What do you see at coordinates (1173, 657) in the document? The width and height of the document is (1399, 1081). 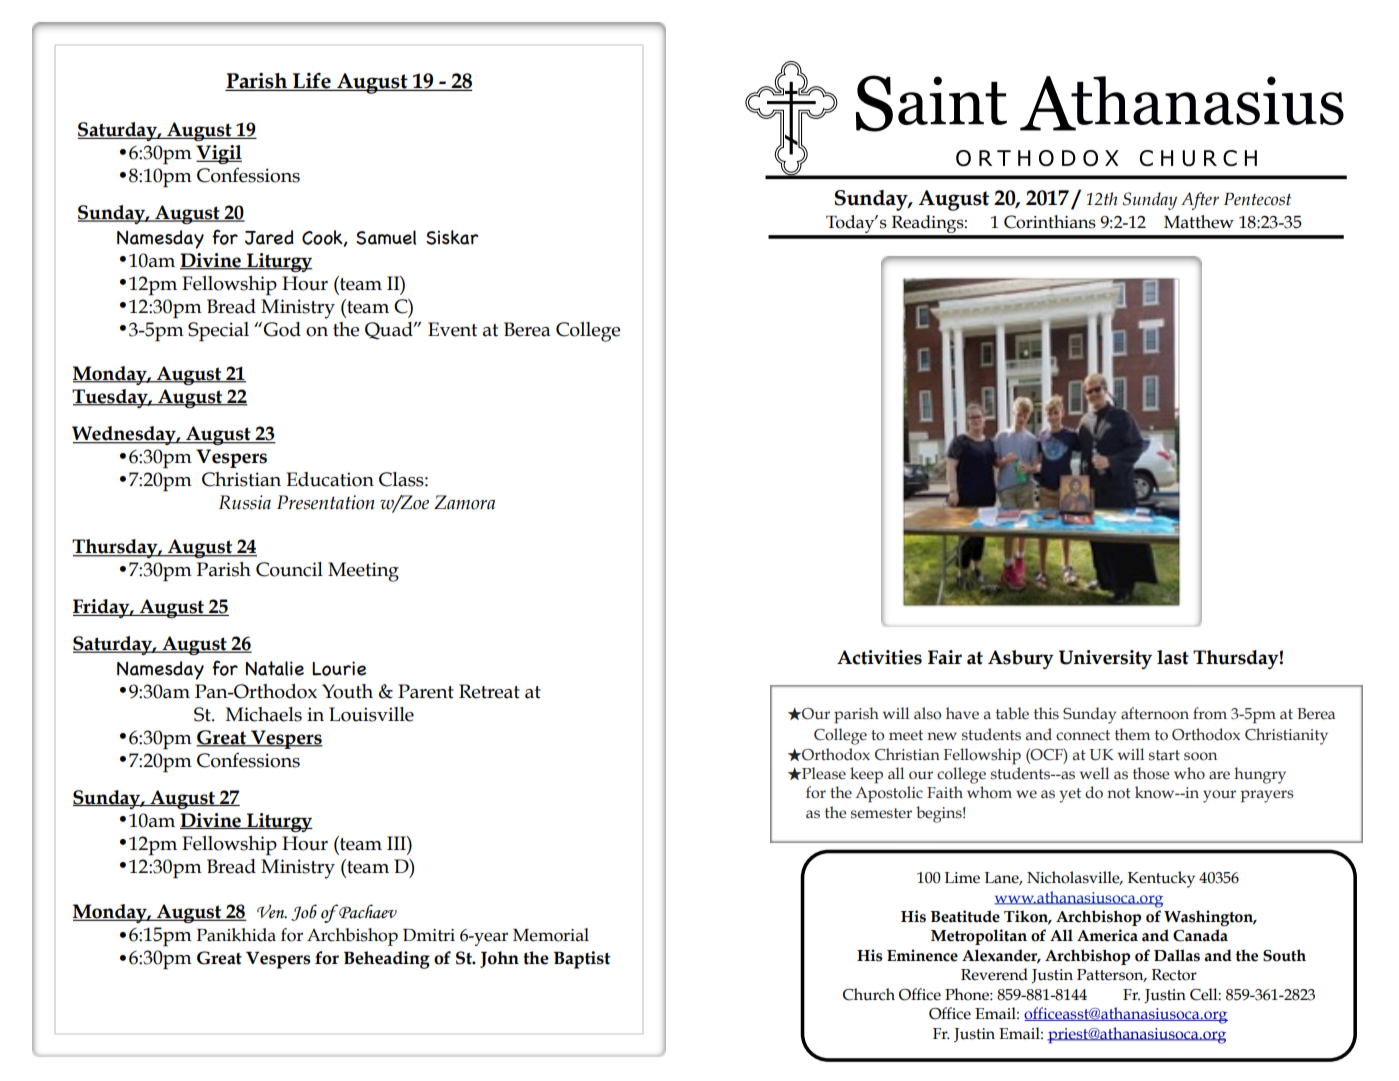 I see `last` at bounding box center [1173, 657].
